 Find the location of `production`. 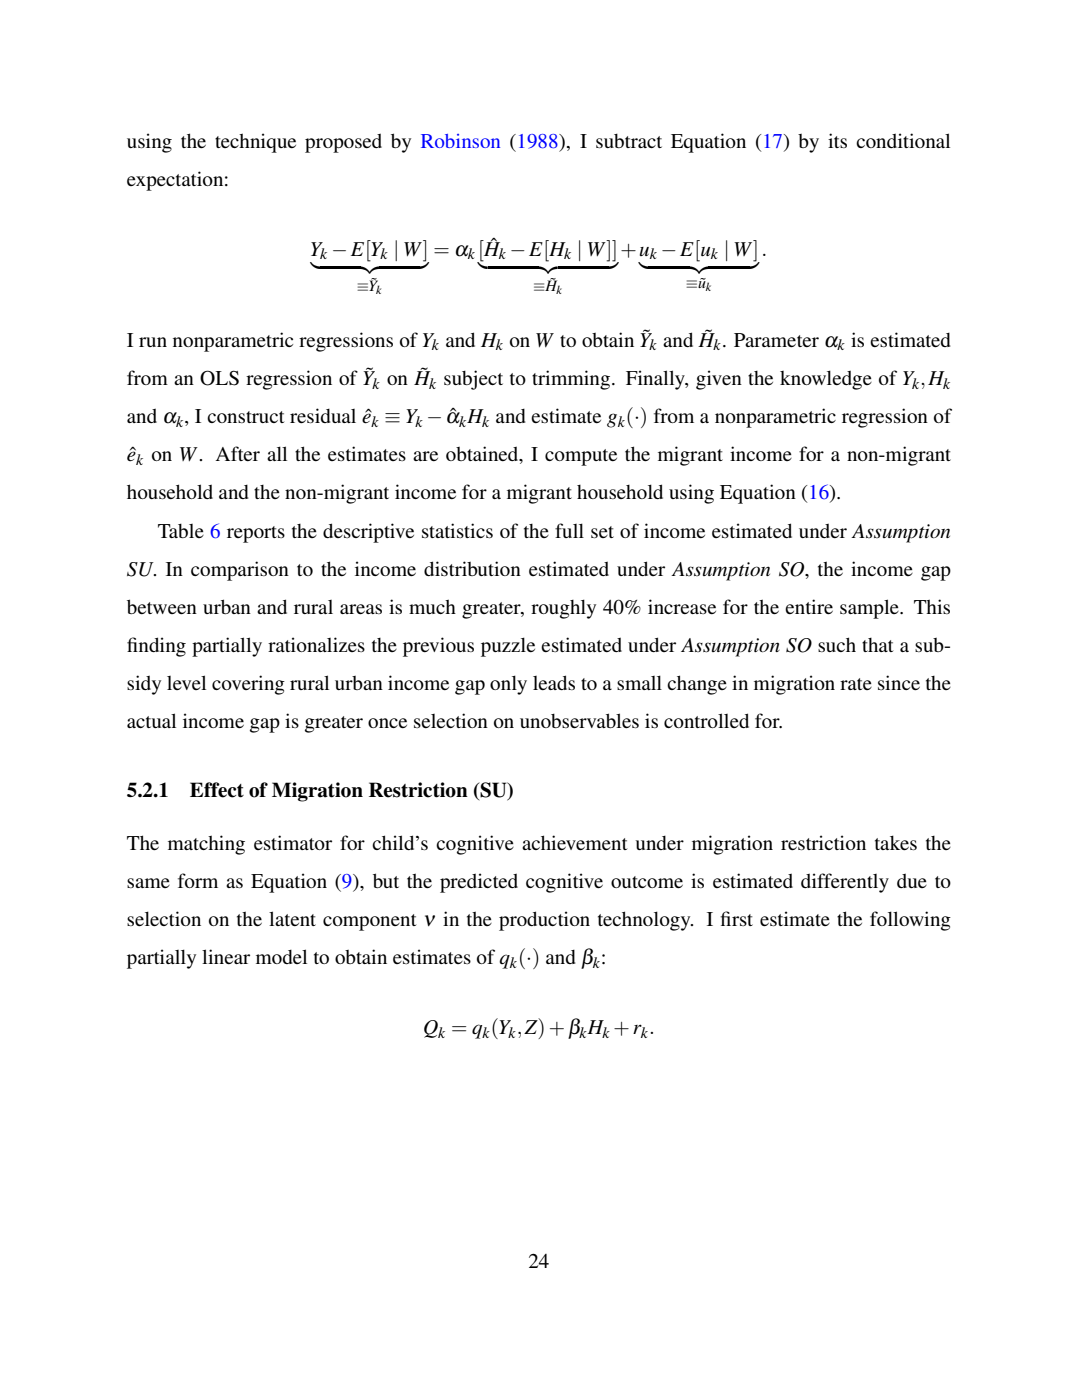

production is located at coordinates (544, 921).
